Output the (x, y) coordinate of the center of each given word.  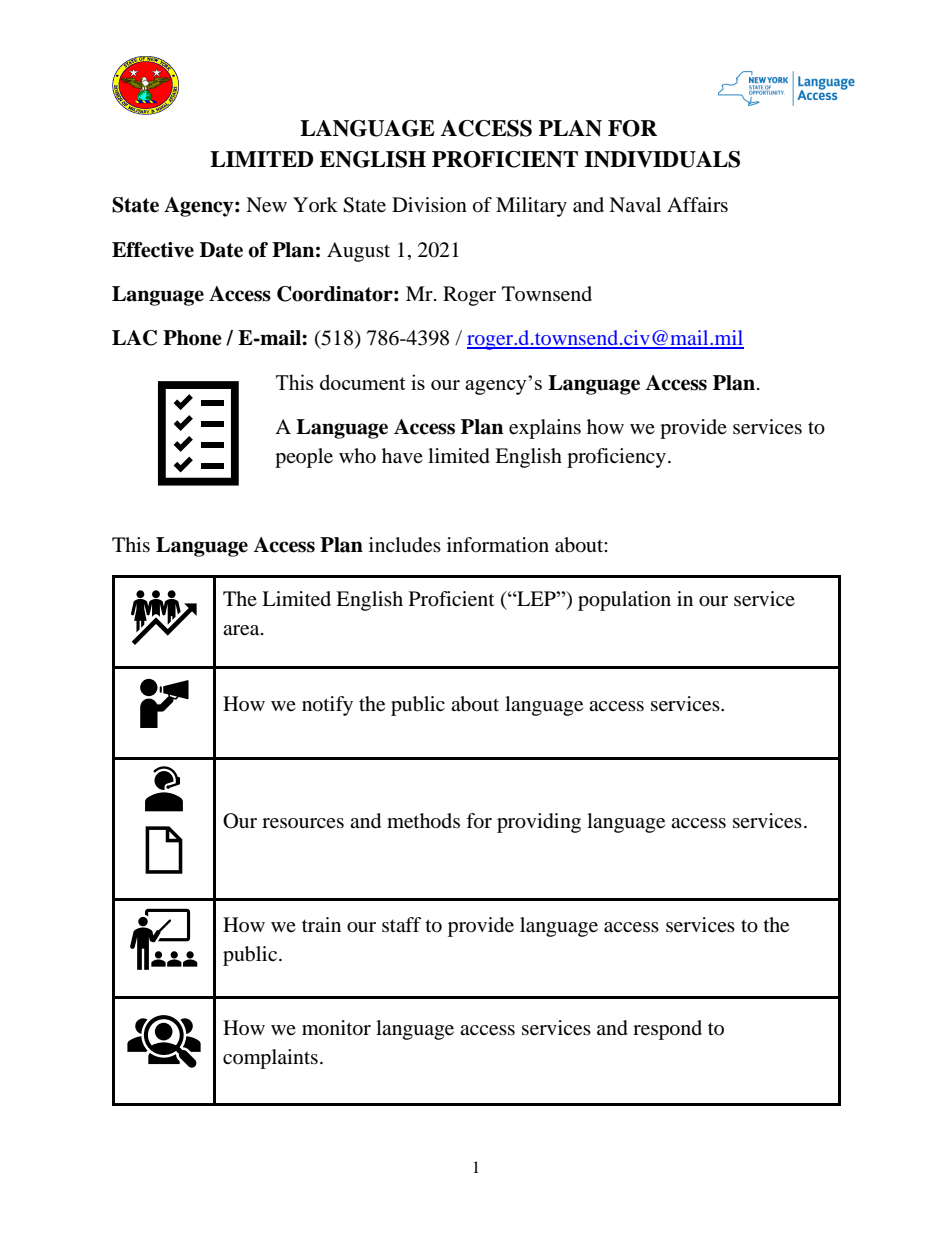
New (266, 205)
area (242, 630)
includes (405, 545)
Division (429, 205)
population (624, 601)
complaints (270, 1059)
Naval (635, 205)
